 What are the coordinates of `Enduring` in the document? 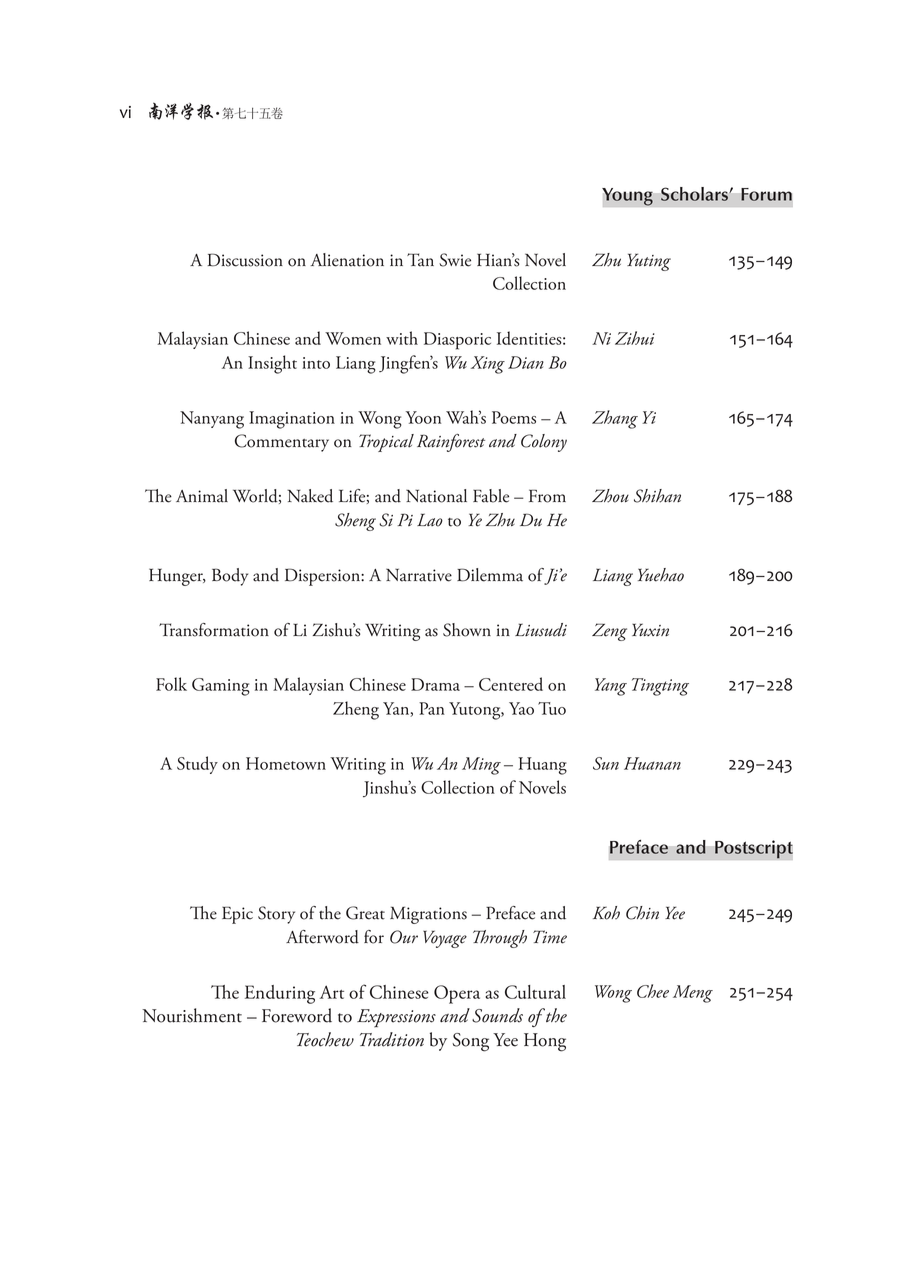 It's located at (280, 994).
